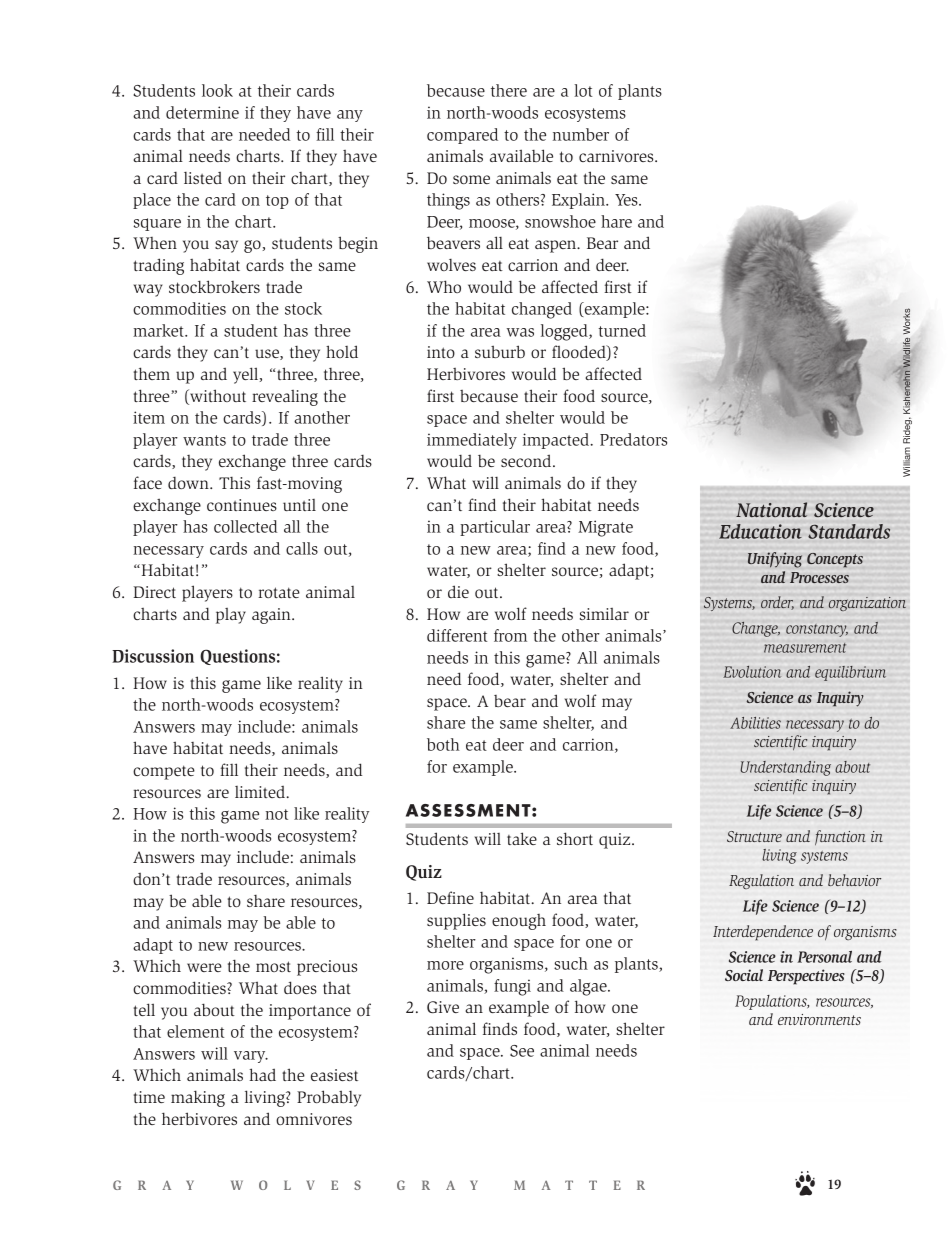 The height and width of the screenshot is (1233, 952). Describe the element at coordinates (509, 90) in the screenshot. I see `there` at that location.
